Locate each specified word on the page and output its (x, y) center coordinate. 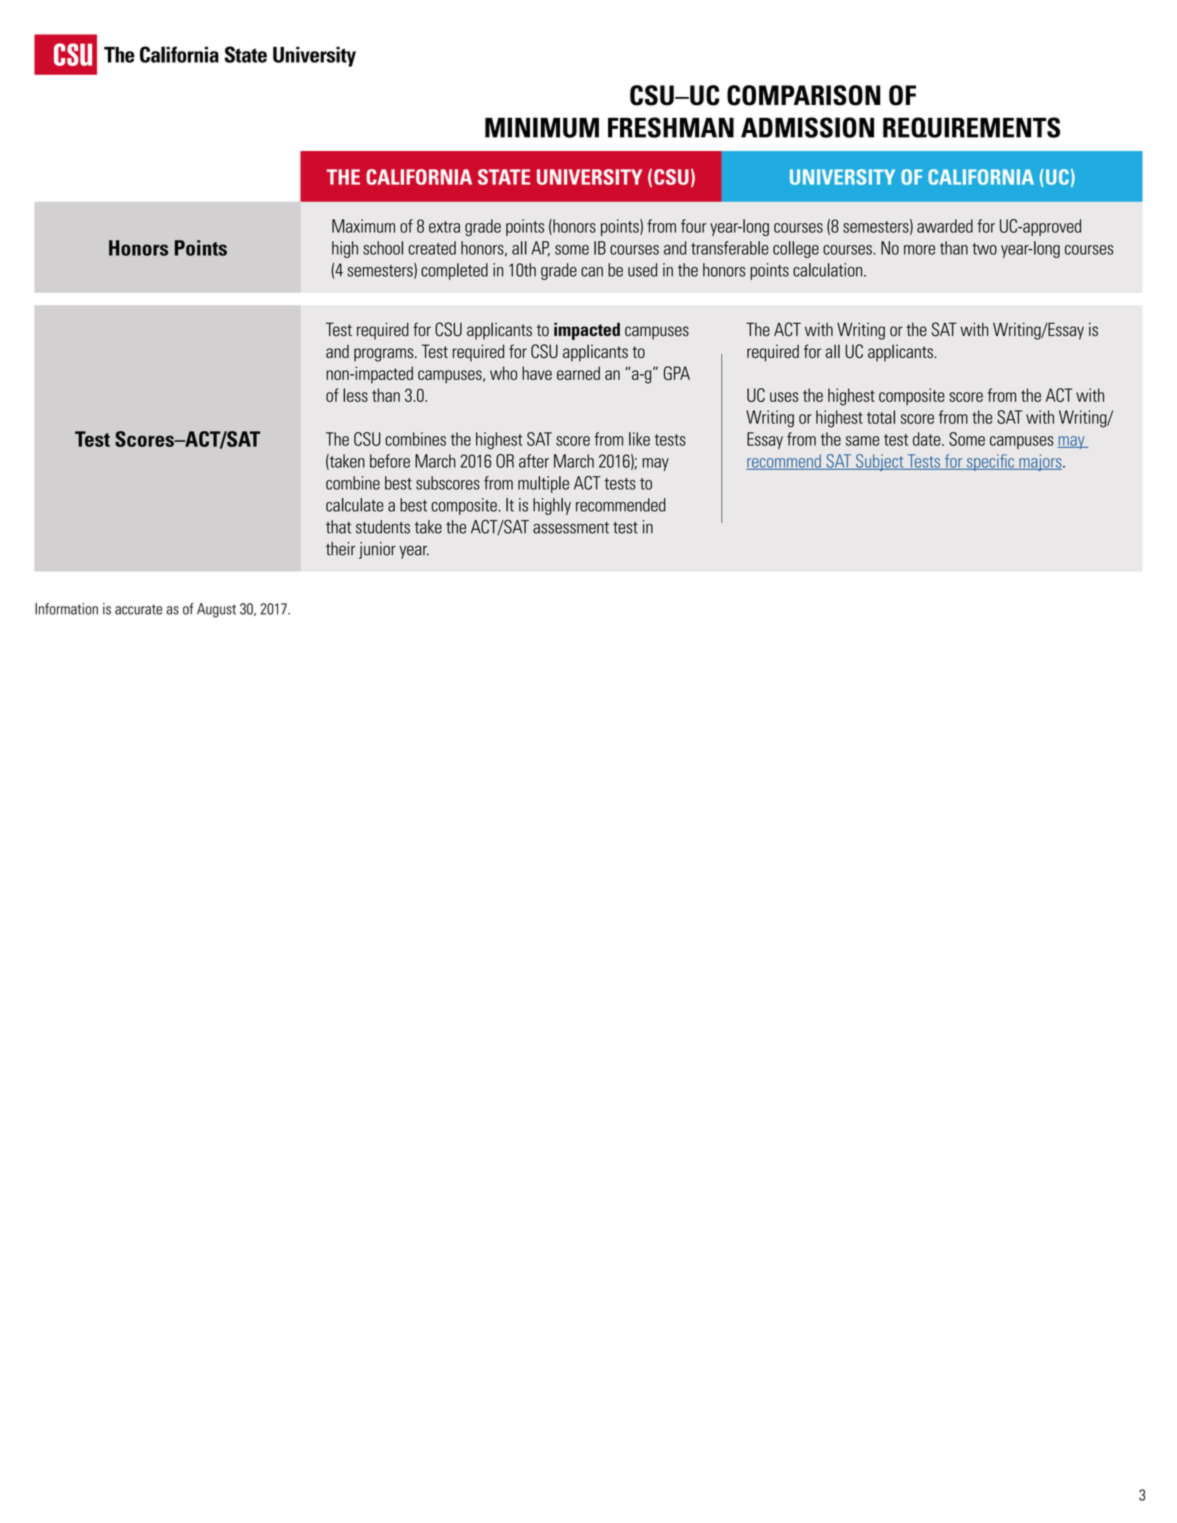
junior (377, 550)
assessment (571, 528)
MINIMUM (542, 127)
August (216, 610)
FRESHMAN (671, 127)
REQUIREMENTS (971, 127)
